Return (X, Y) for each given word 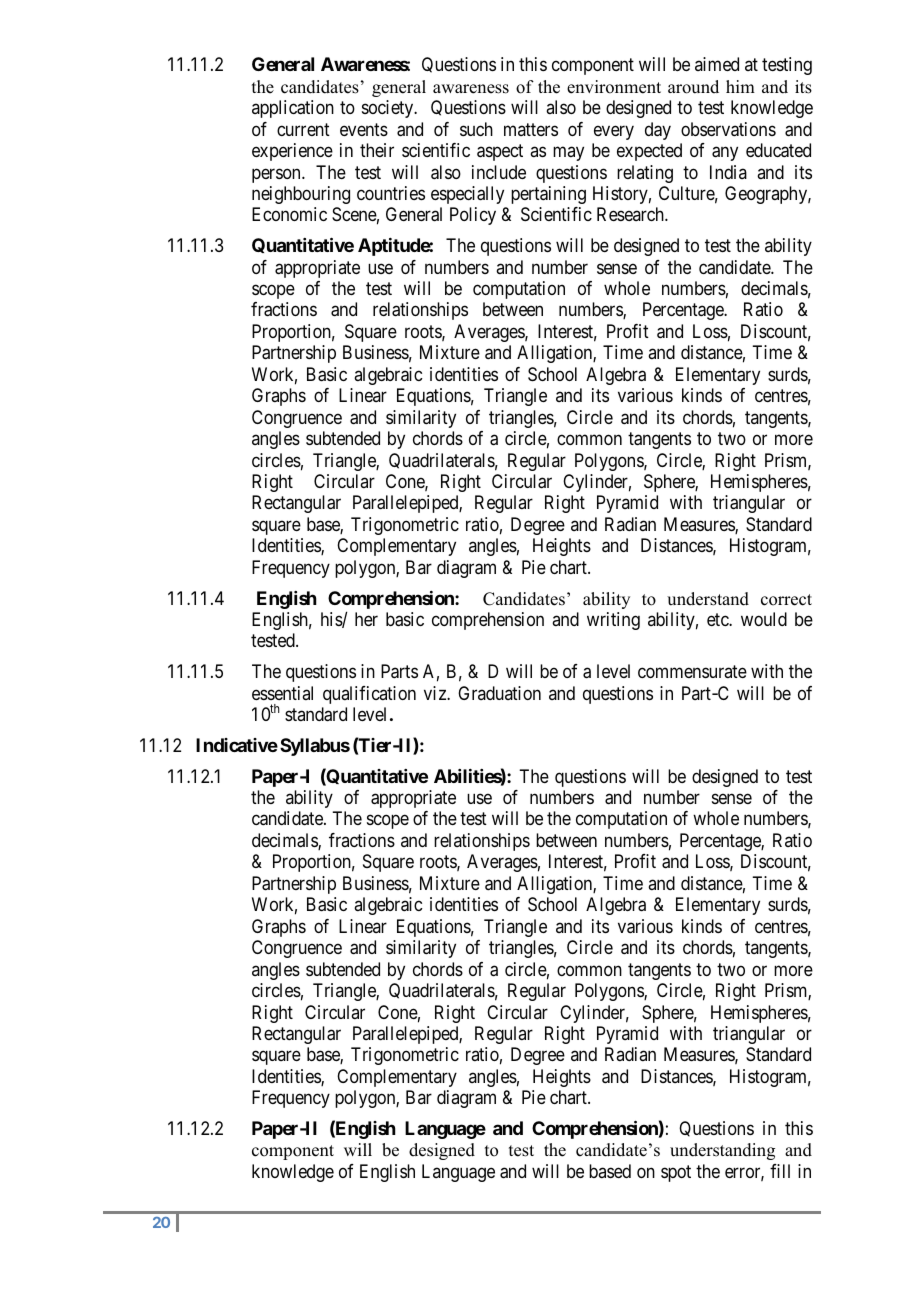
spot (676, 1173)
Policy (473, 216)
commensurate (692, 671)
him (740, 86)
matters (531, 129)
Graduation (499, 693)
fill (780, 1171)
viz (436, 693)
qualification (369, 695)
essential (282, 693)
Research (631, 214)
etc (718, 619)
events (364, 129)
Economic (289, 214)
